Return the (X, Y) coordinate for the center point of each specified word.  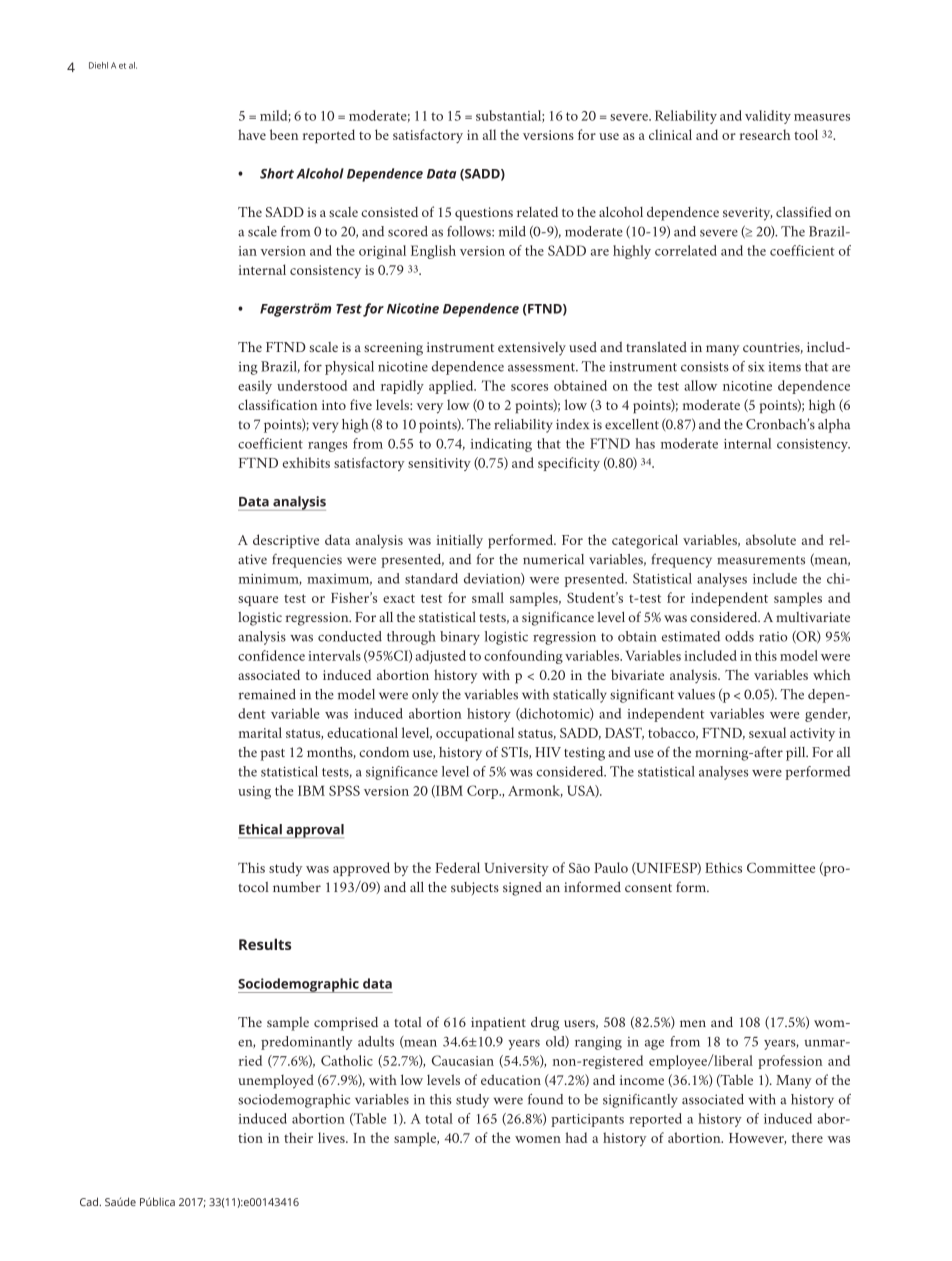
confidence (271, 655)
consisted (389, 212)
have (252, 134)
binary (460, 638)
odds (739, 636)
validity (768, 117)
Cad (90, 1201)
